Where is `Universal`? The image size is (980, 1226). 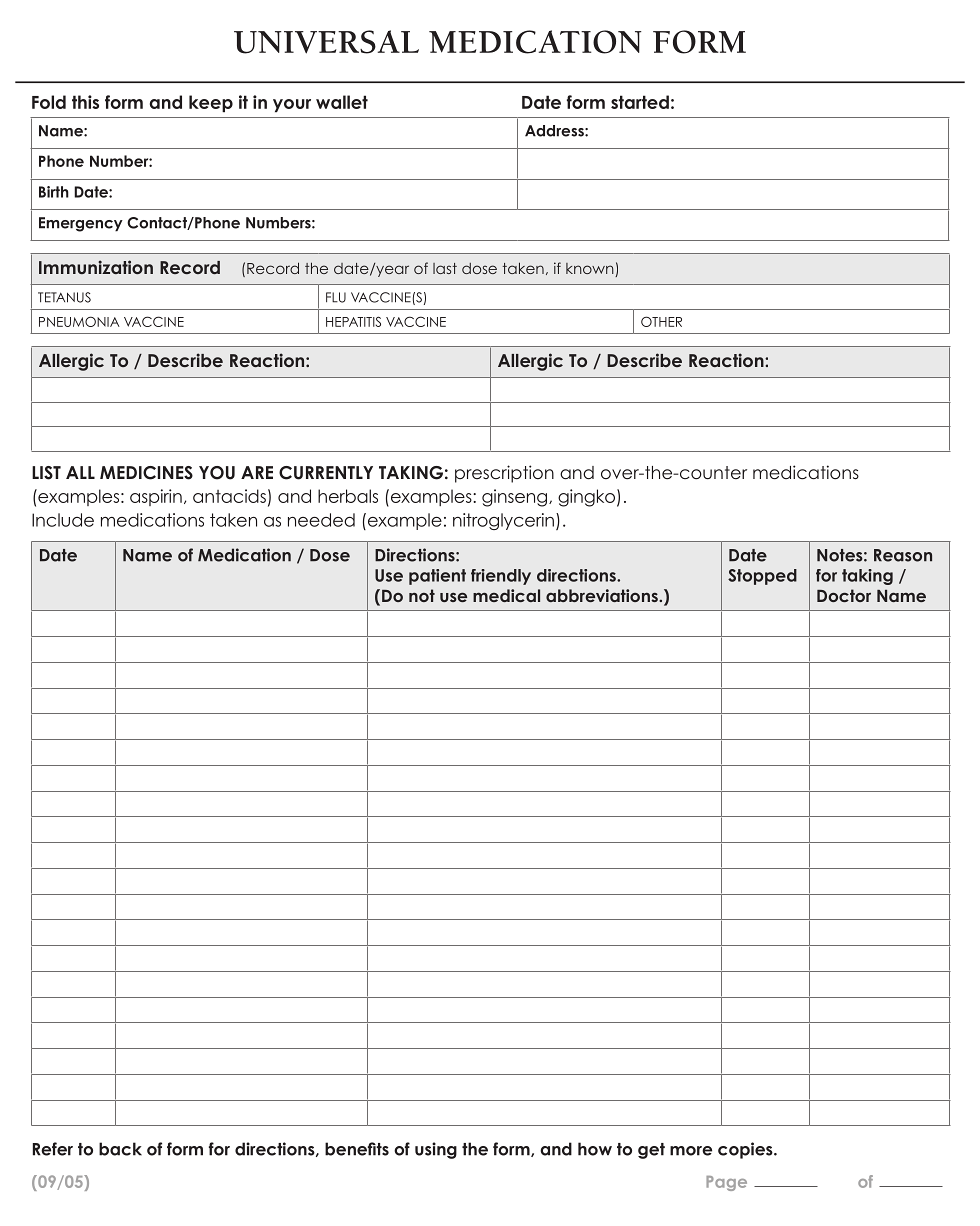 Universal is located at coordinates (326, 42).
